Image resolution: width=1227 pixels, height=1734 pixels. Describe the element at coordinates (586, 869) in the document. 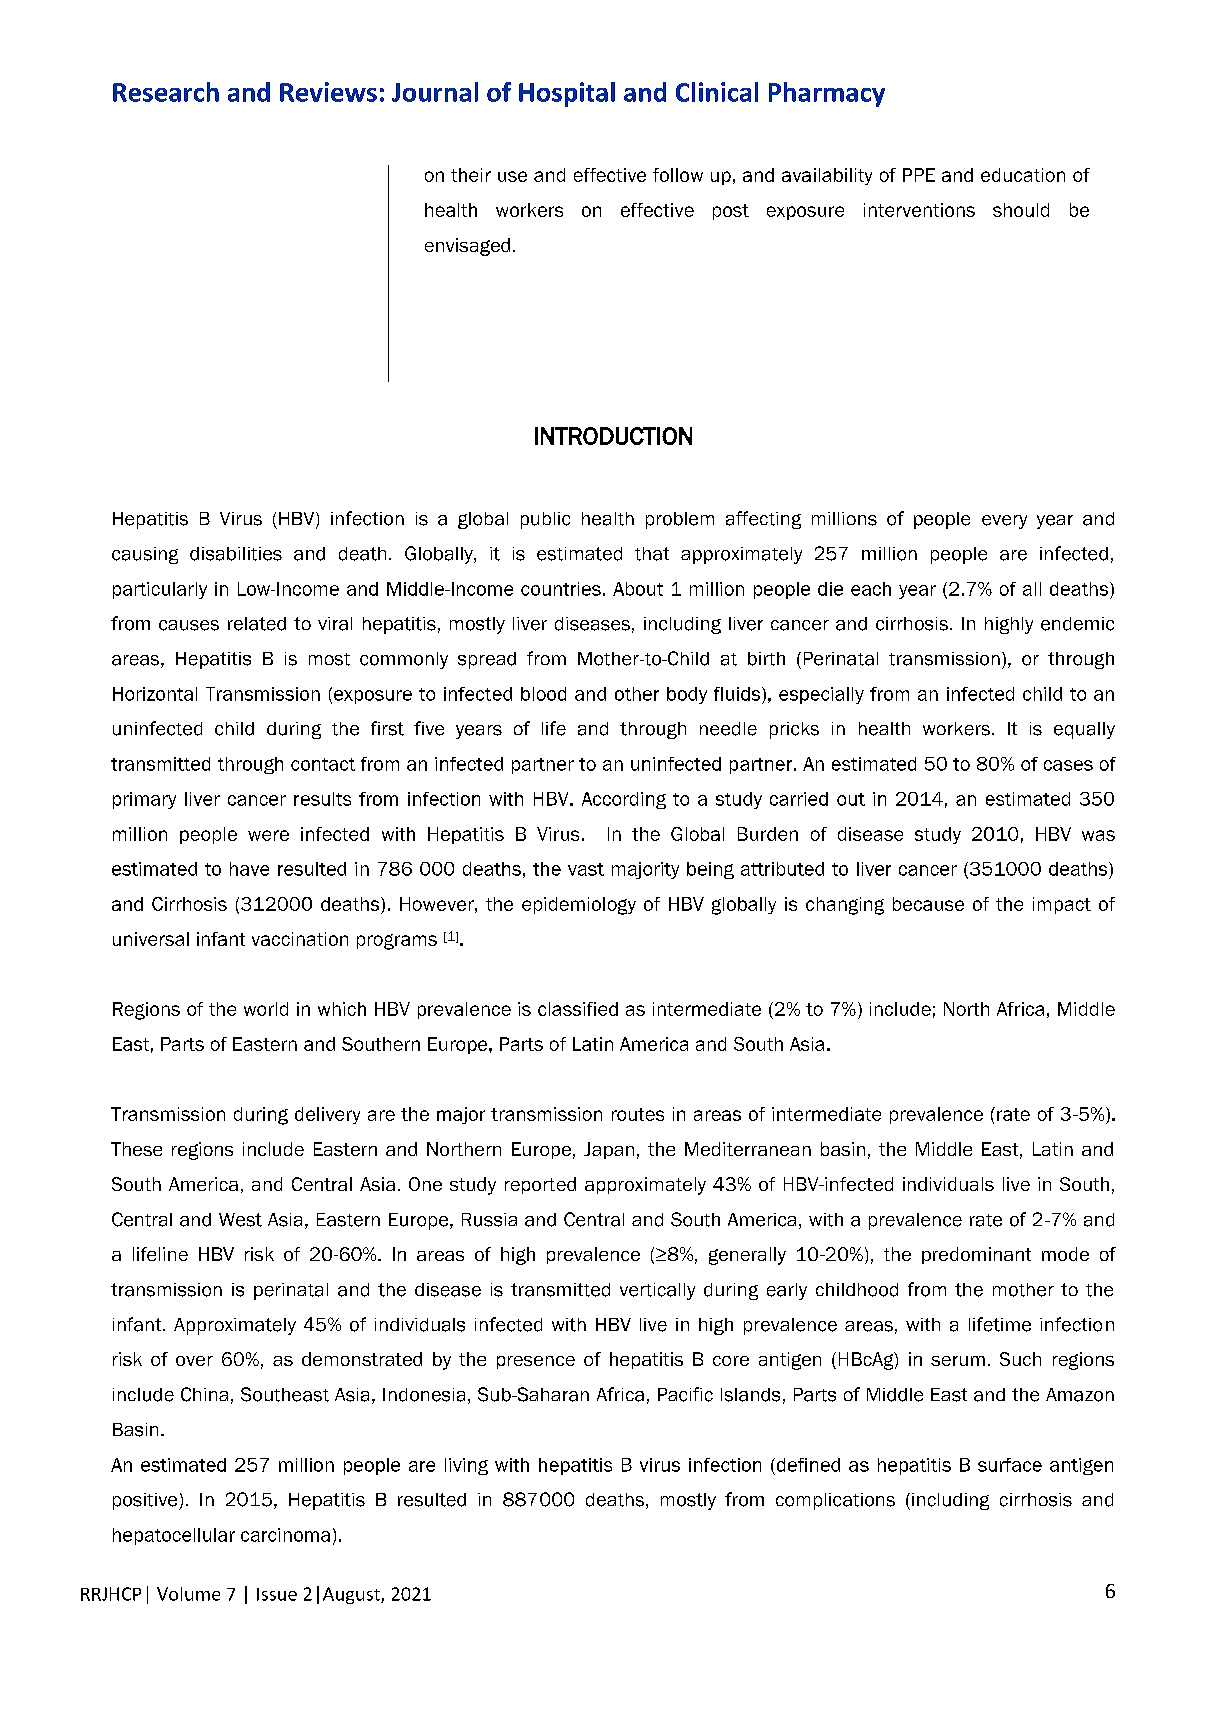

I see `vast` at that location.
